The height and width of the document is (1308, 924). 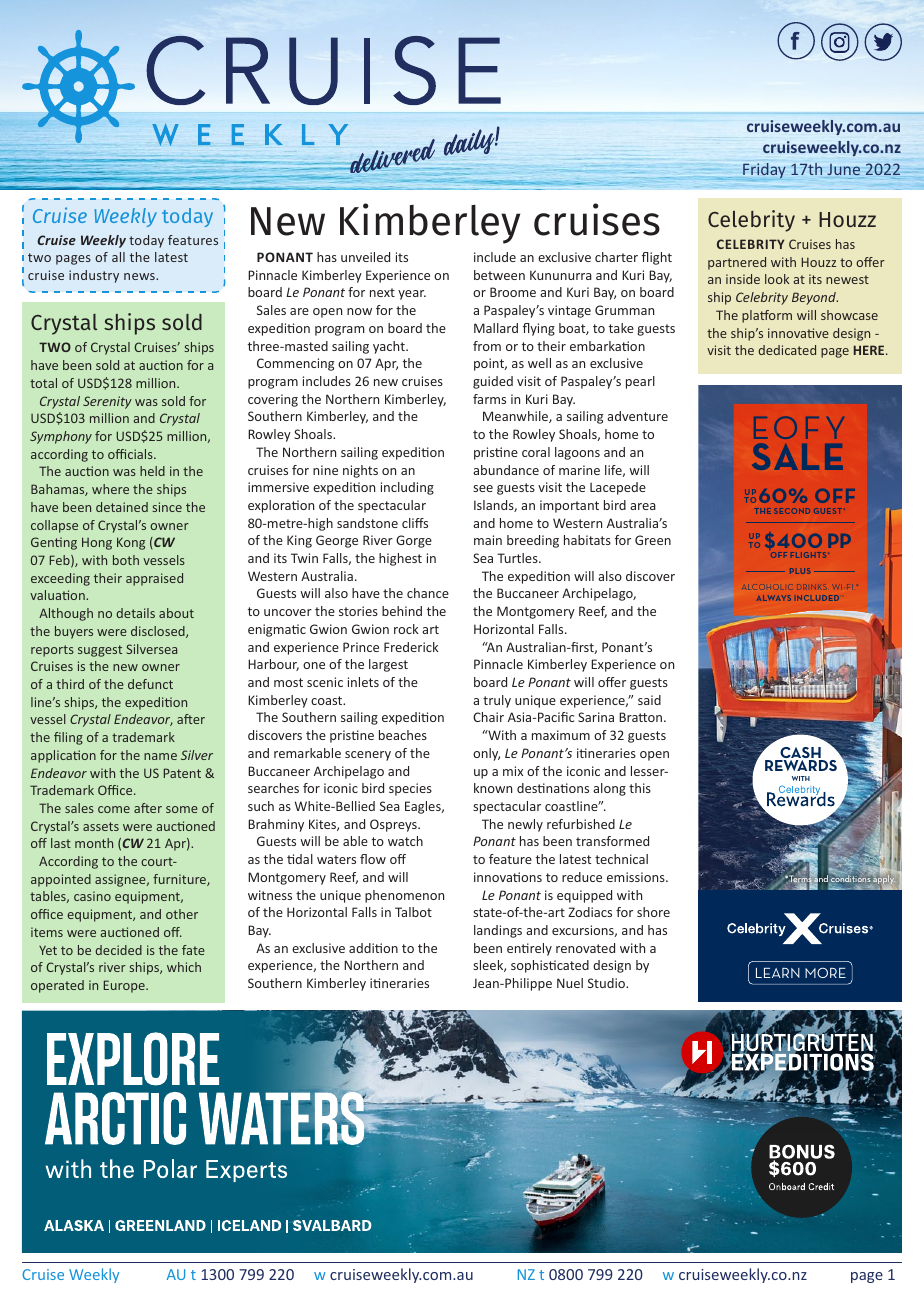 What do you see at coordinates (118, 950) in the document?
I see `decided` at bounding box center [118, 950].
